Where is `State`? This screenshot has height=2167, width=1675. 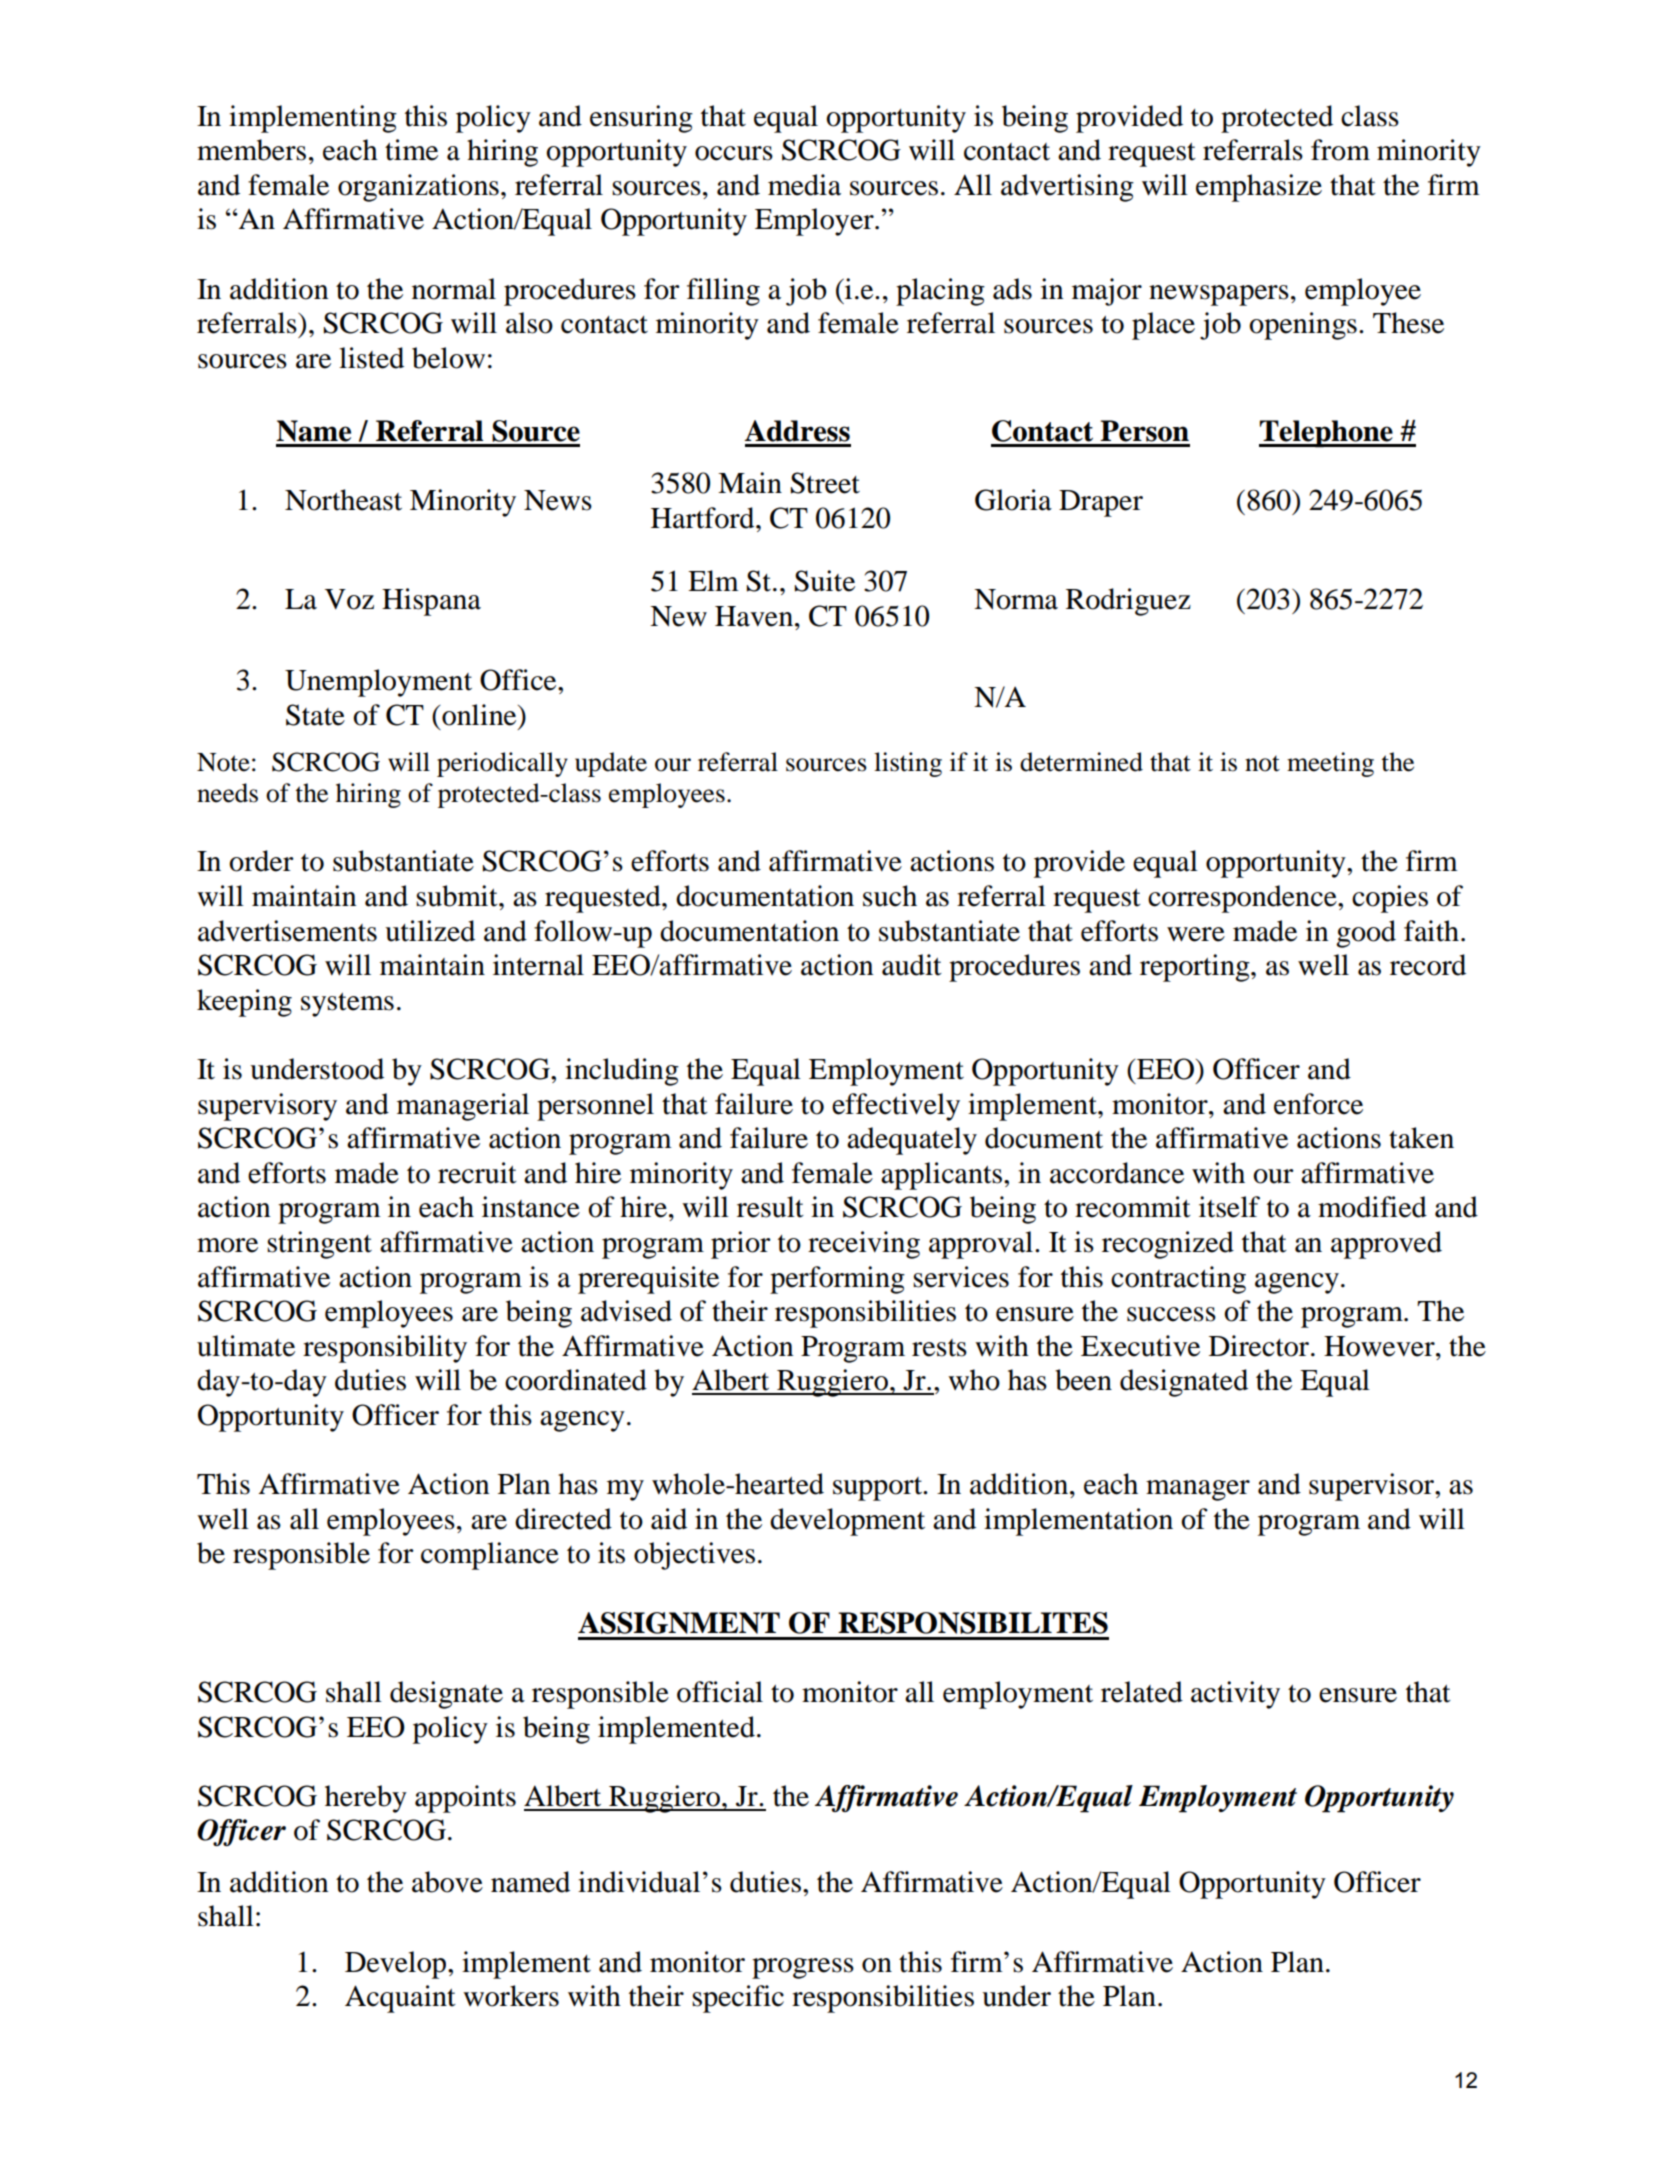 State is located at coordinates (315, 715).
